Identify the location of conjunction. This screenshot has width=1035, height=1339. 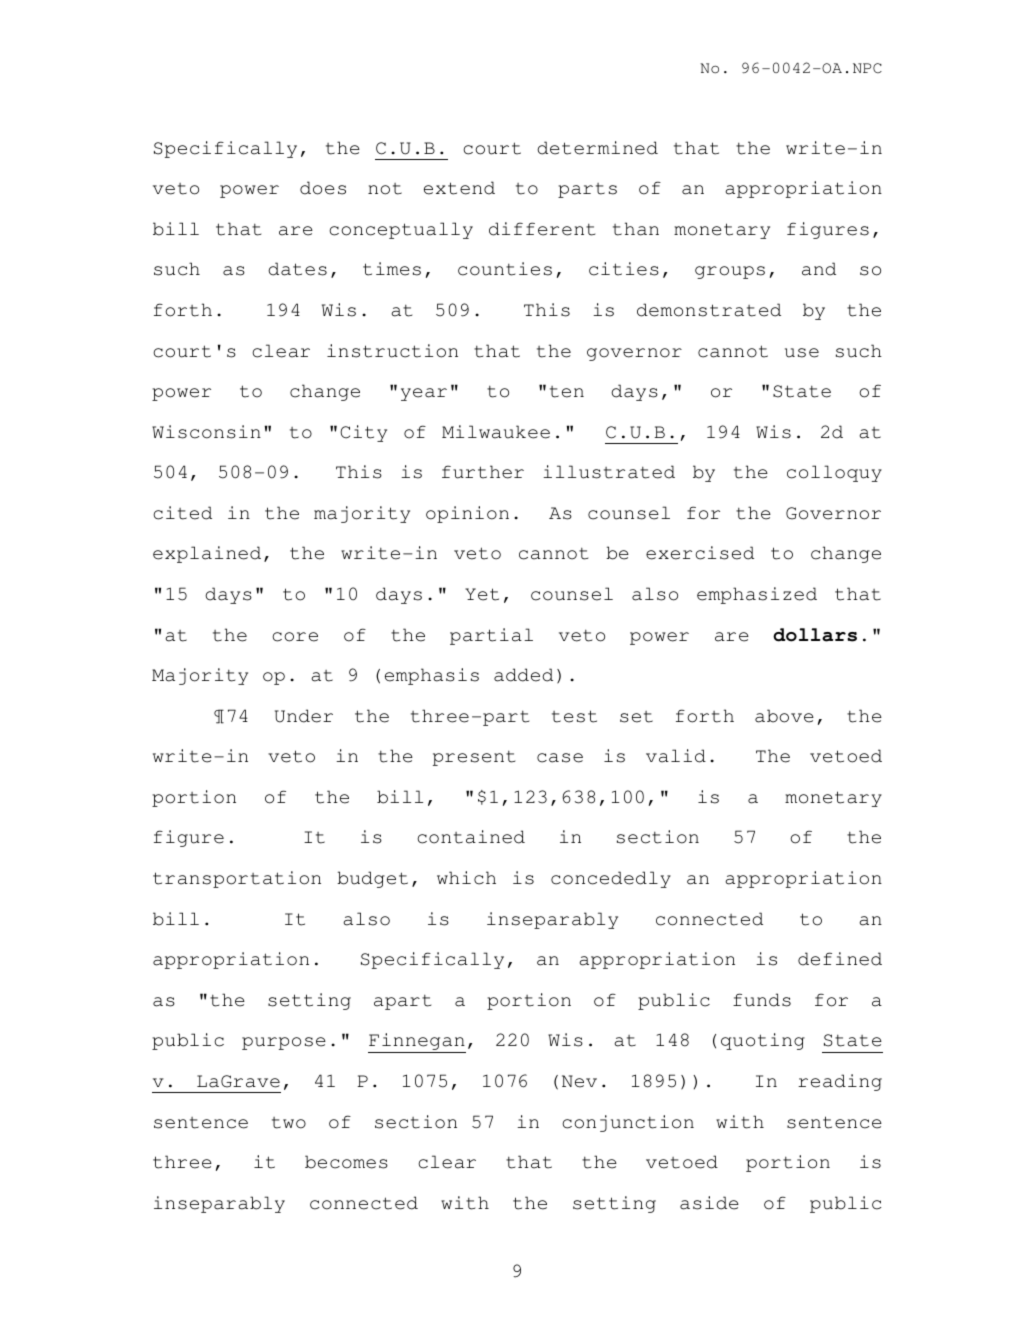
(628, 1123).
